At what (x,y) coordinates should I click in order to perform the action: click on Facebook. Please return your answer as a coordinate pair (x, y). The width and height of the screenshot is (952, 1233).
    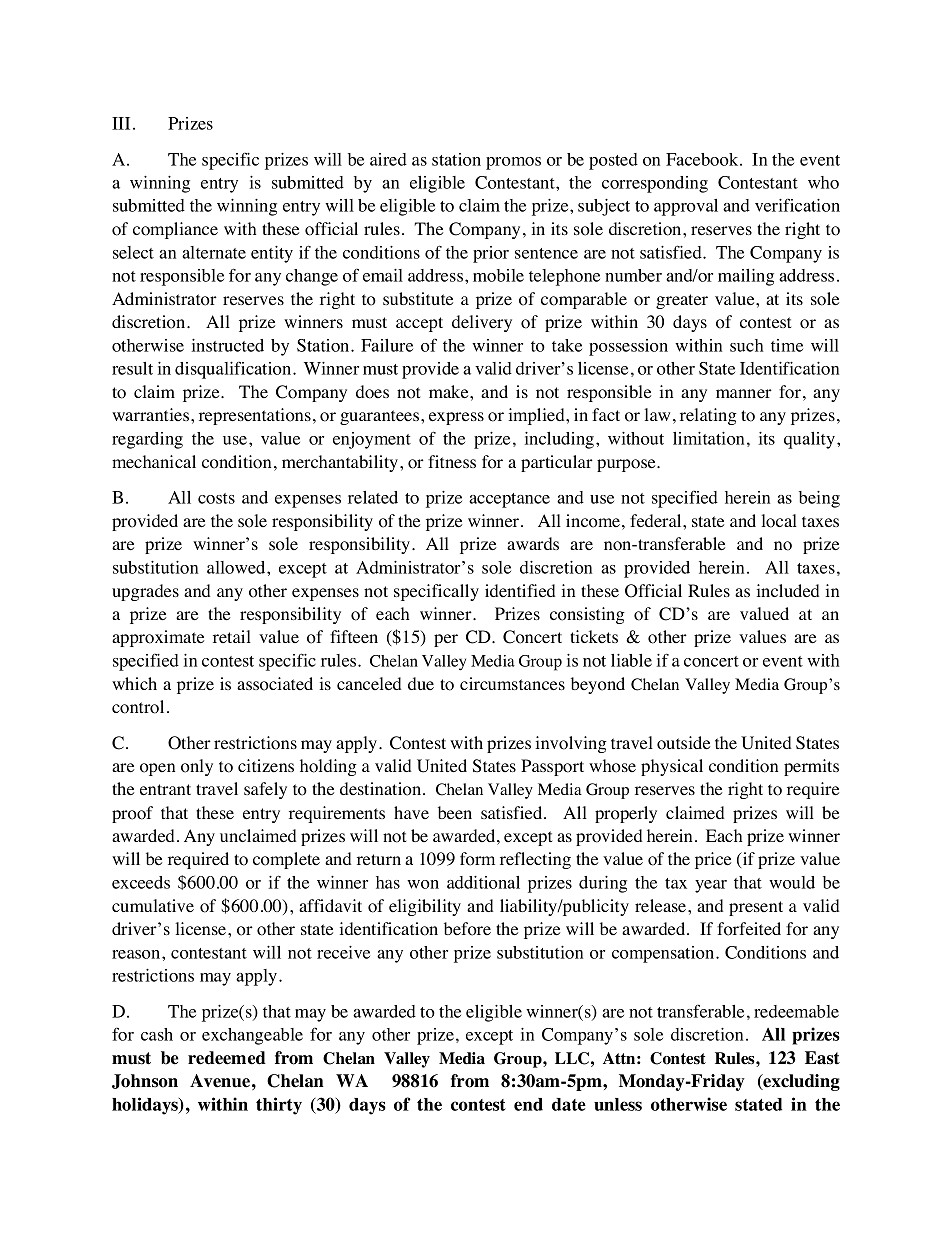
    Looking at the image, I should click on (703, 159).
